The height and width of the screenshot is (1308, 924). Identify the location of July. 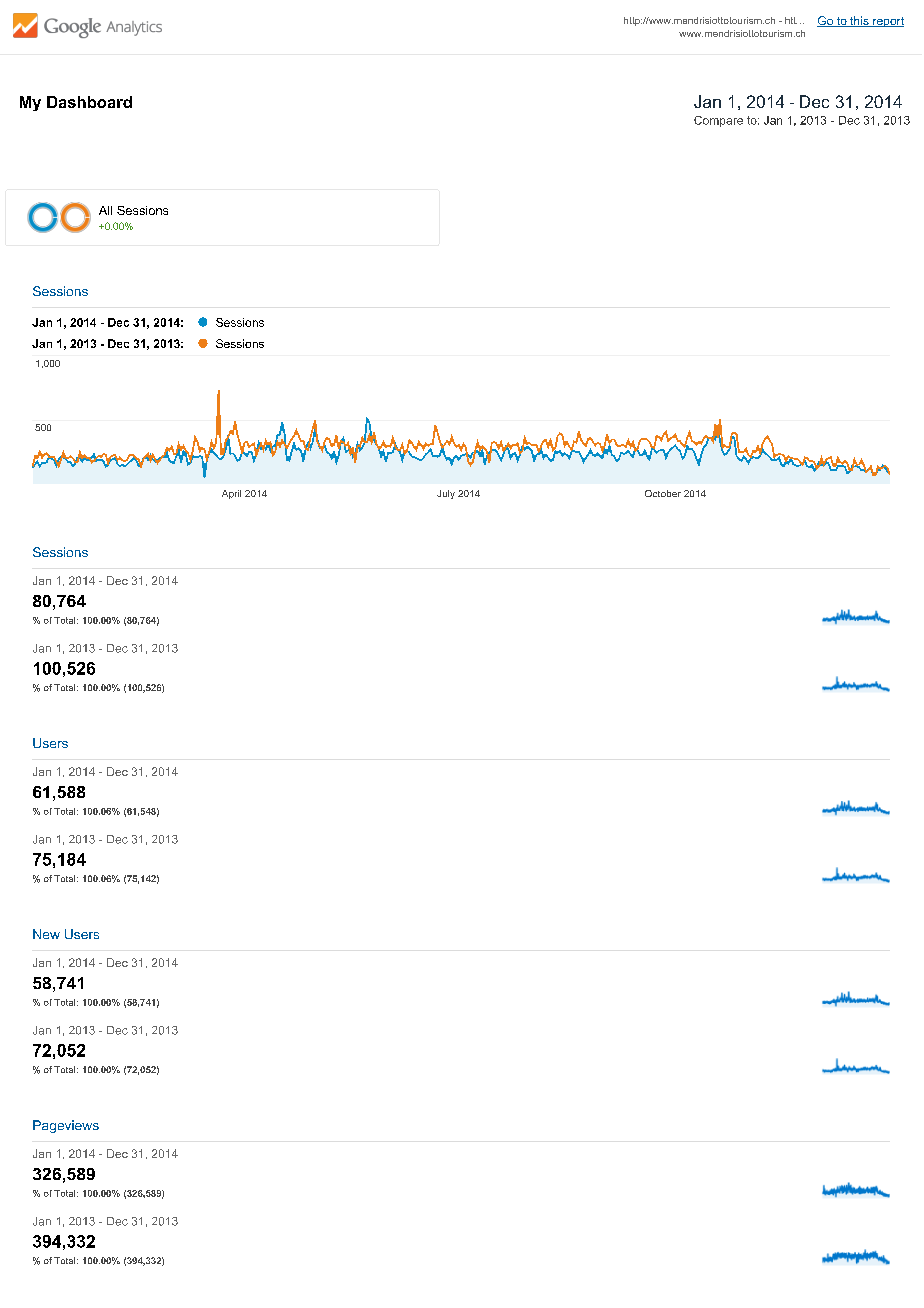
(446, 494).
